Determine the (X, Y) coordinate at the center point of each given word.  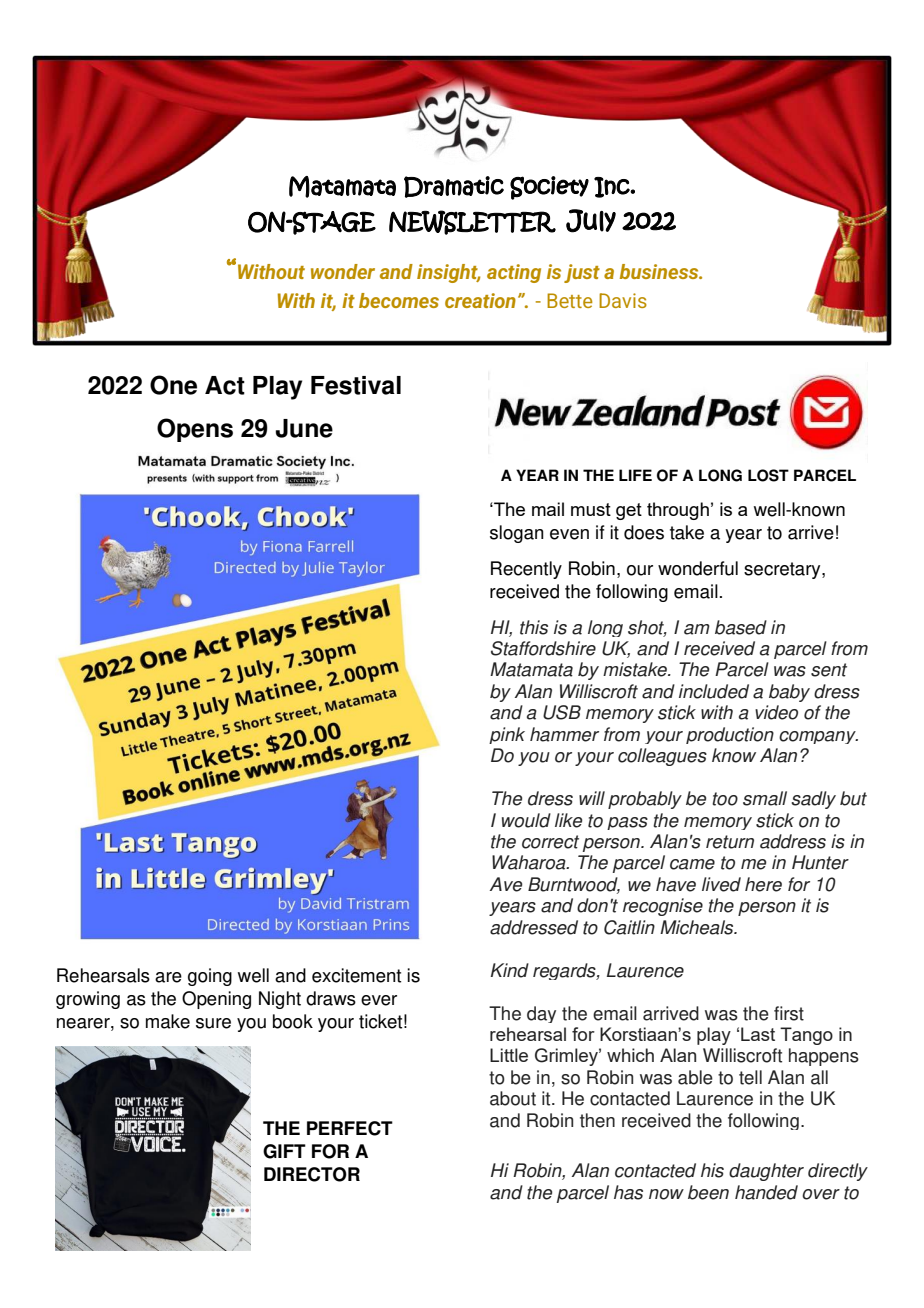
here (763, 884)
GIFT (284, 1151)
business (660, 271)
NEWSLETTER (472, 222)
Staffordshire (543, 648)
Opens (195, 430)
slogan (517, 534)
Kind (510, 970)
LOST (768, 475)
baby (789, 693)
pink (507, 735)
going (210, 977)
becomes (399, 300)
